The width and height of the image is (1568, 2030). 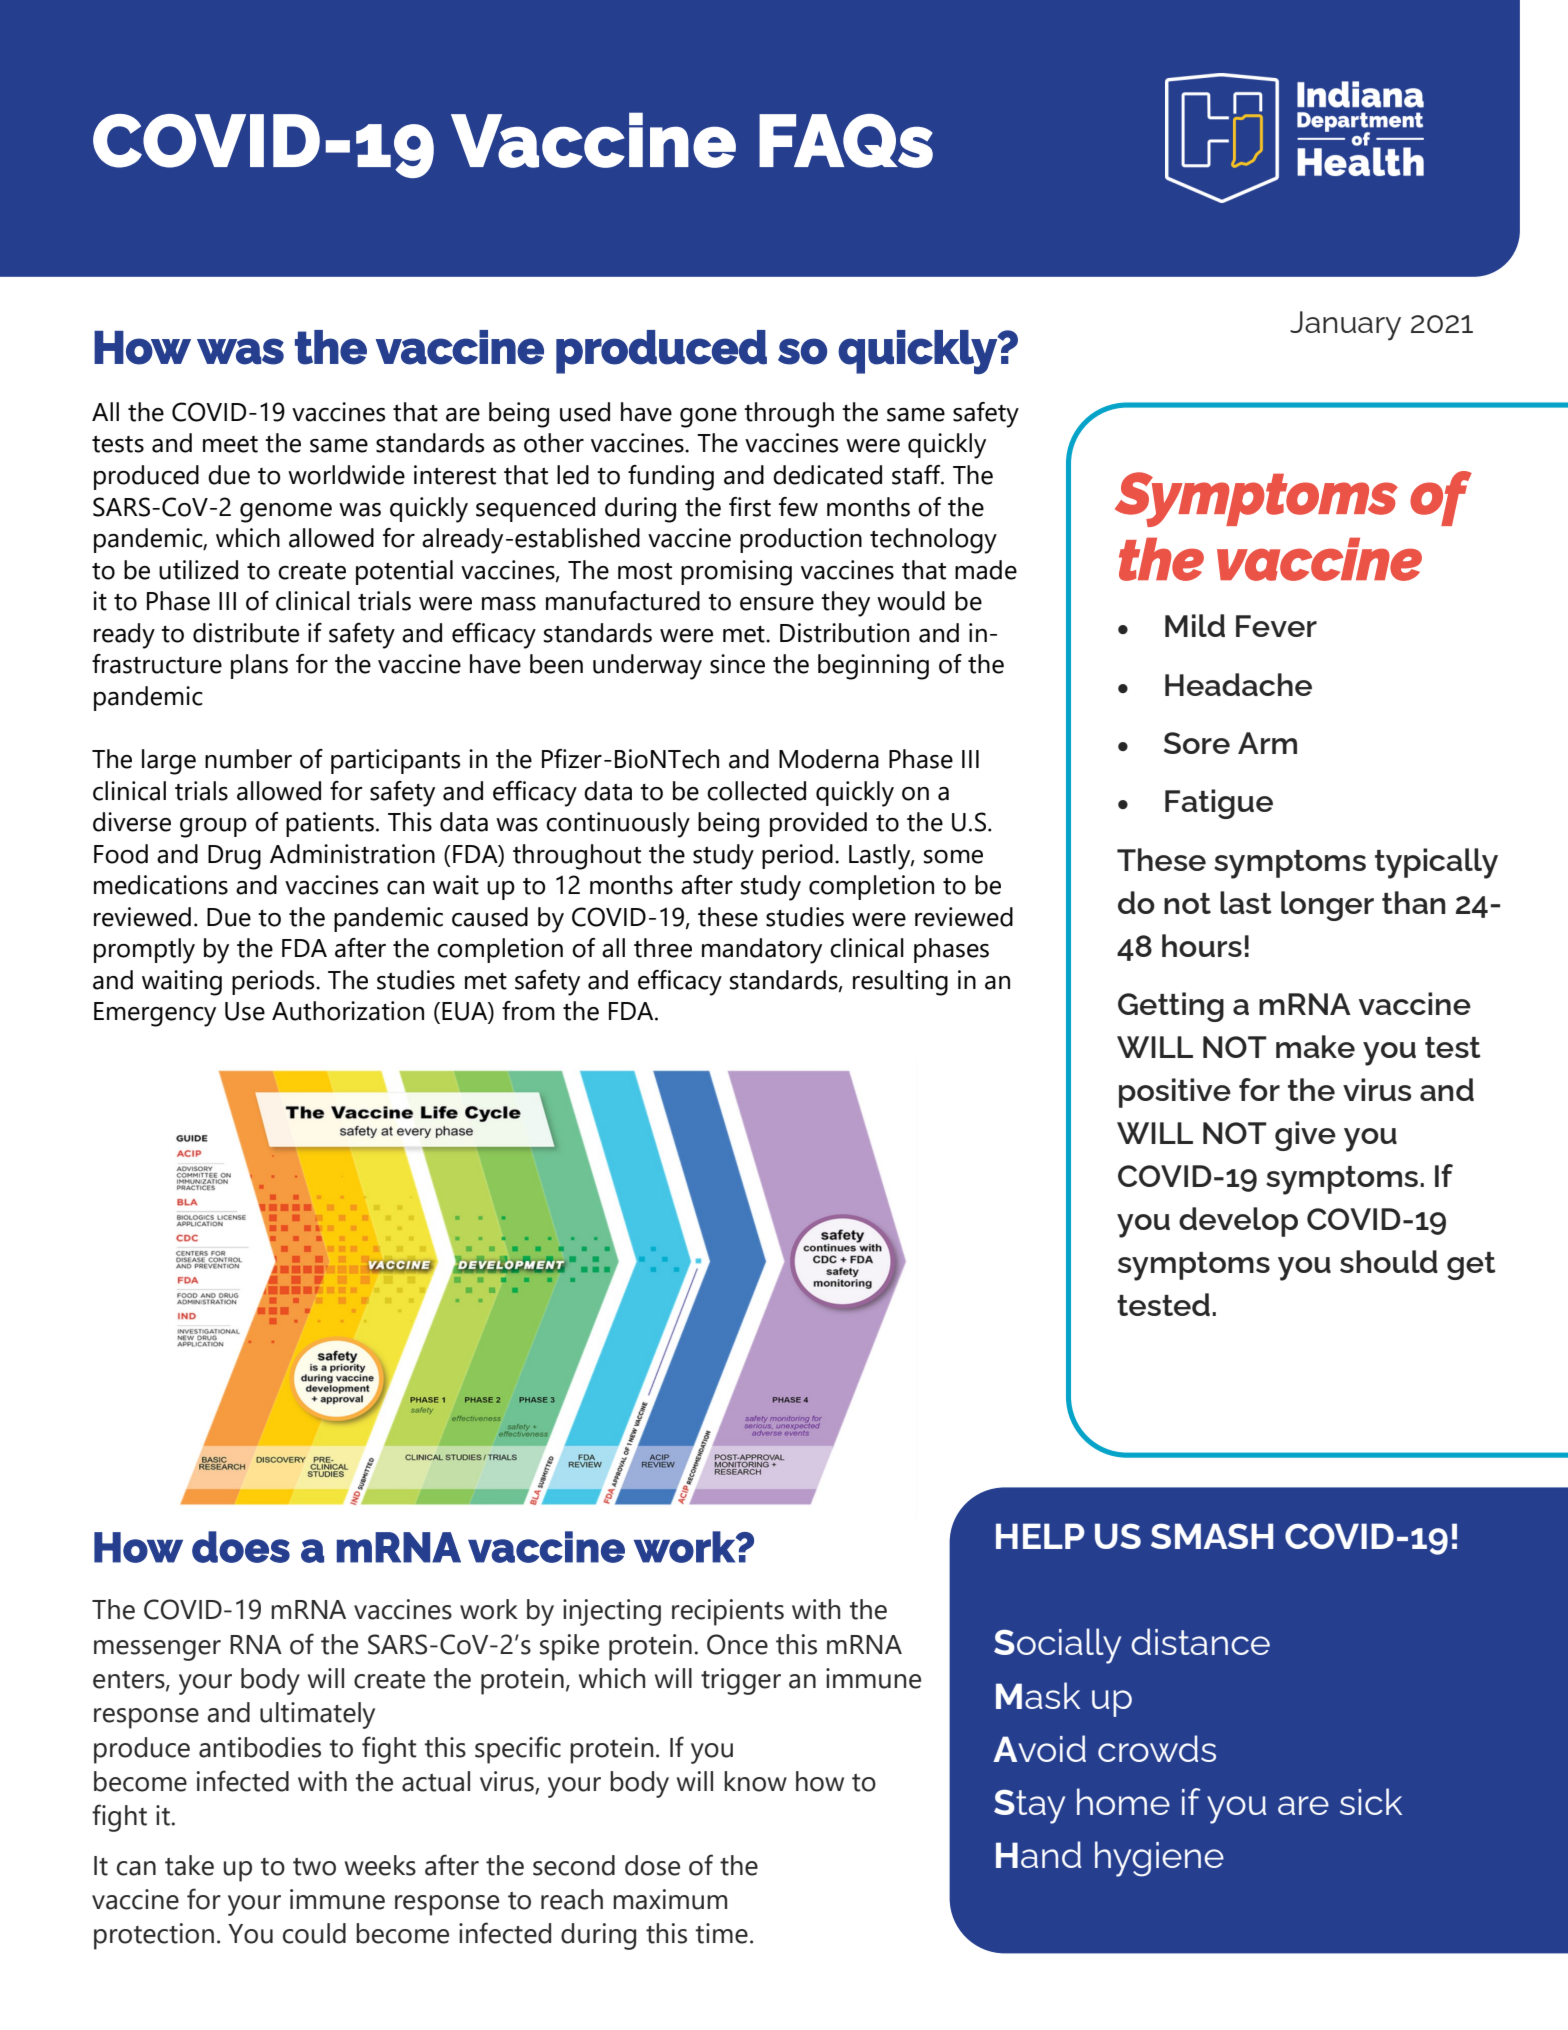 What do you see at coordinates (827, 475) in the image?
I see `dedicated` at bounding box center [827, 475].
